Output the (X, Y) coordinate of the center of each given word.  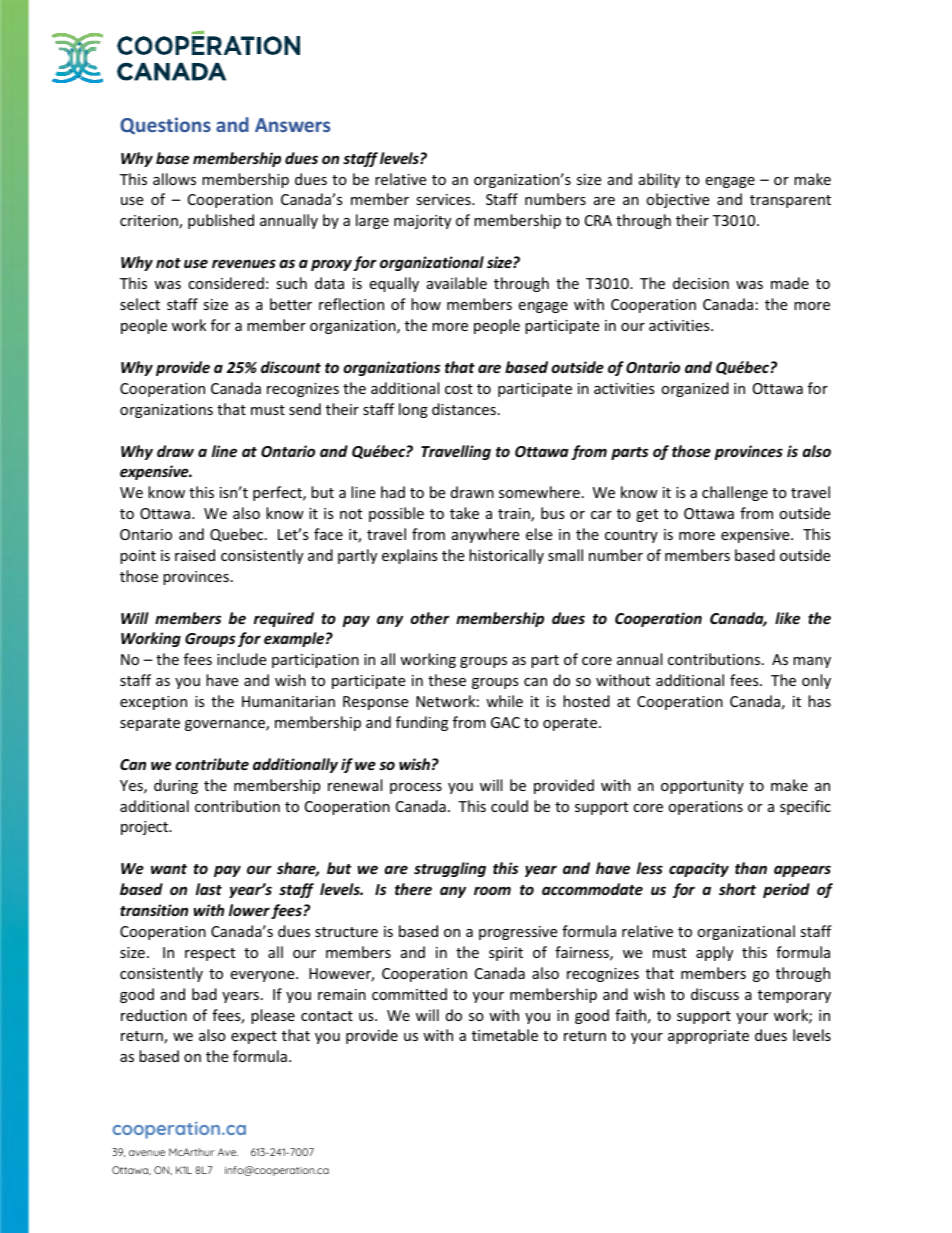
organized (695, 389)
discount (291, 367)
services (444, 199)
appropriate (708, 1037)
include (241, 659)
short (737, 889)
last (209, 889)
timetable (505, 1035)
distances (464, 409)
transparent (790, 201)
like (787, 618)
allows (174, 179)
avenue (147, 1153)
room (492, 890)
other (430, 618)
